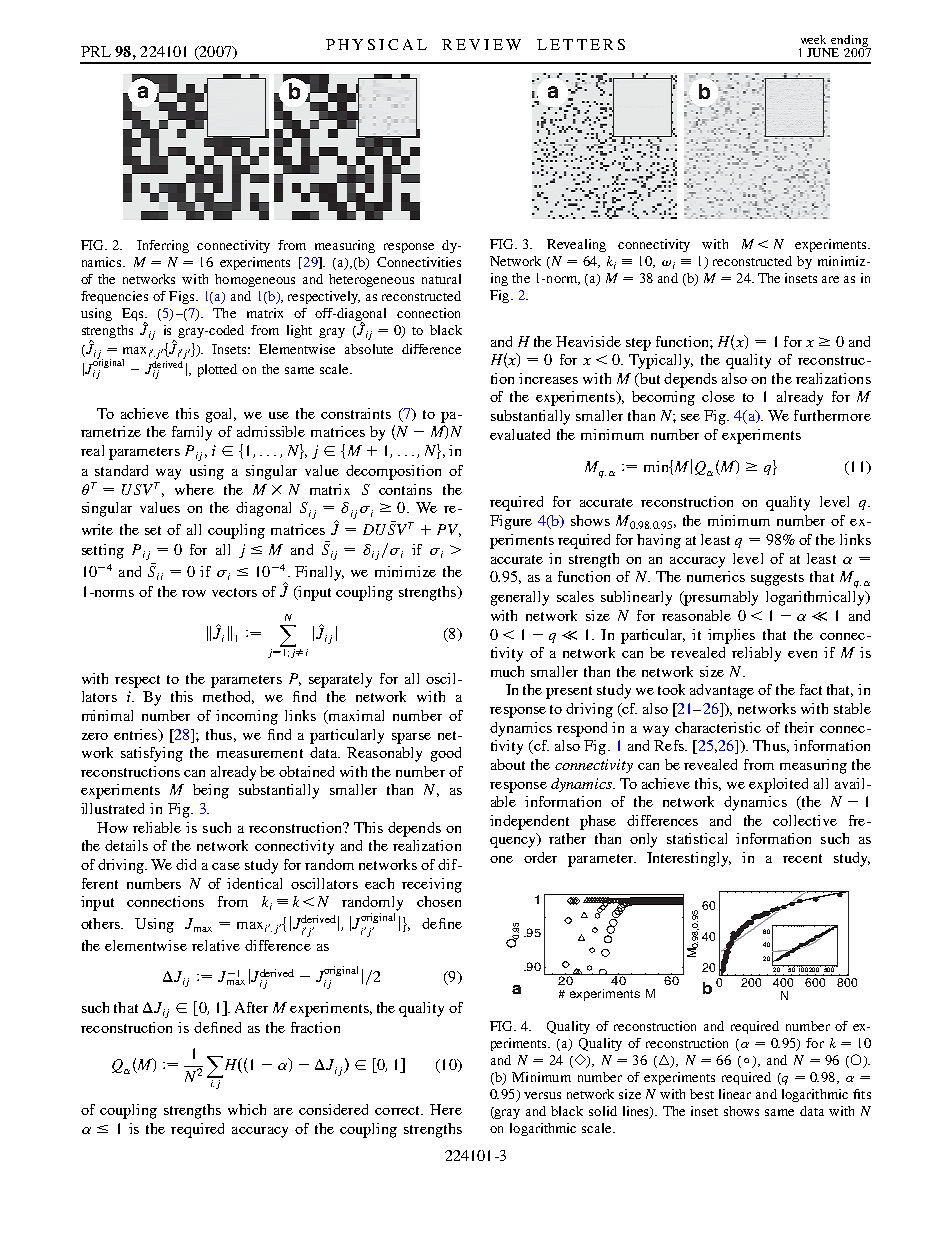 The width and height of the image is (952, 1233). I want to click on good, so click(446, 754).
